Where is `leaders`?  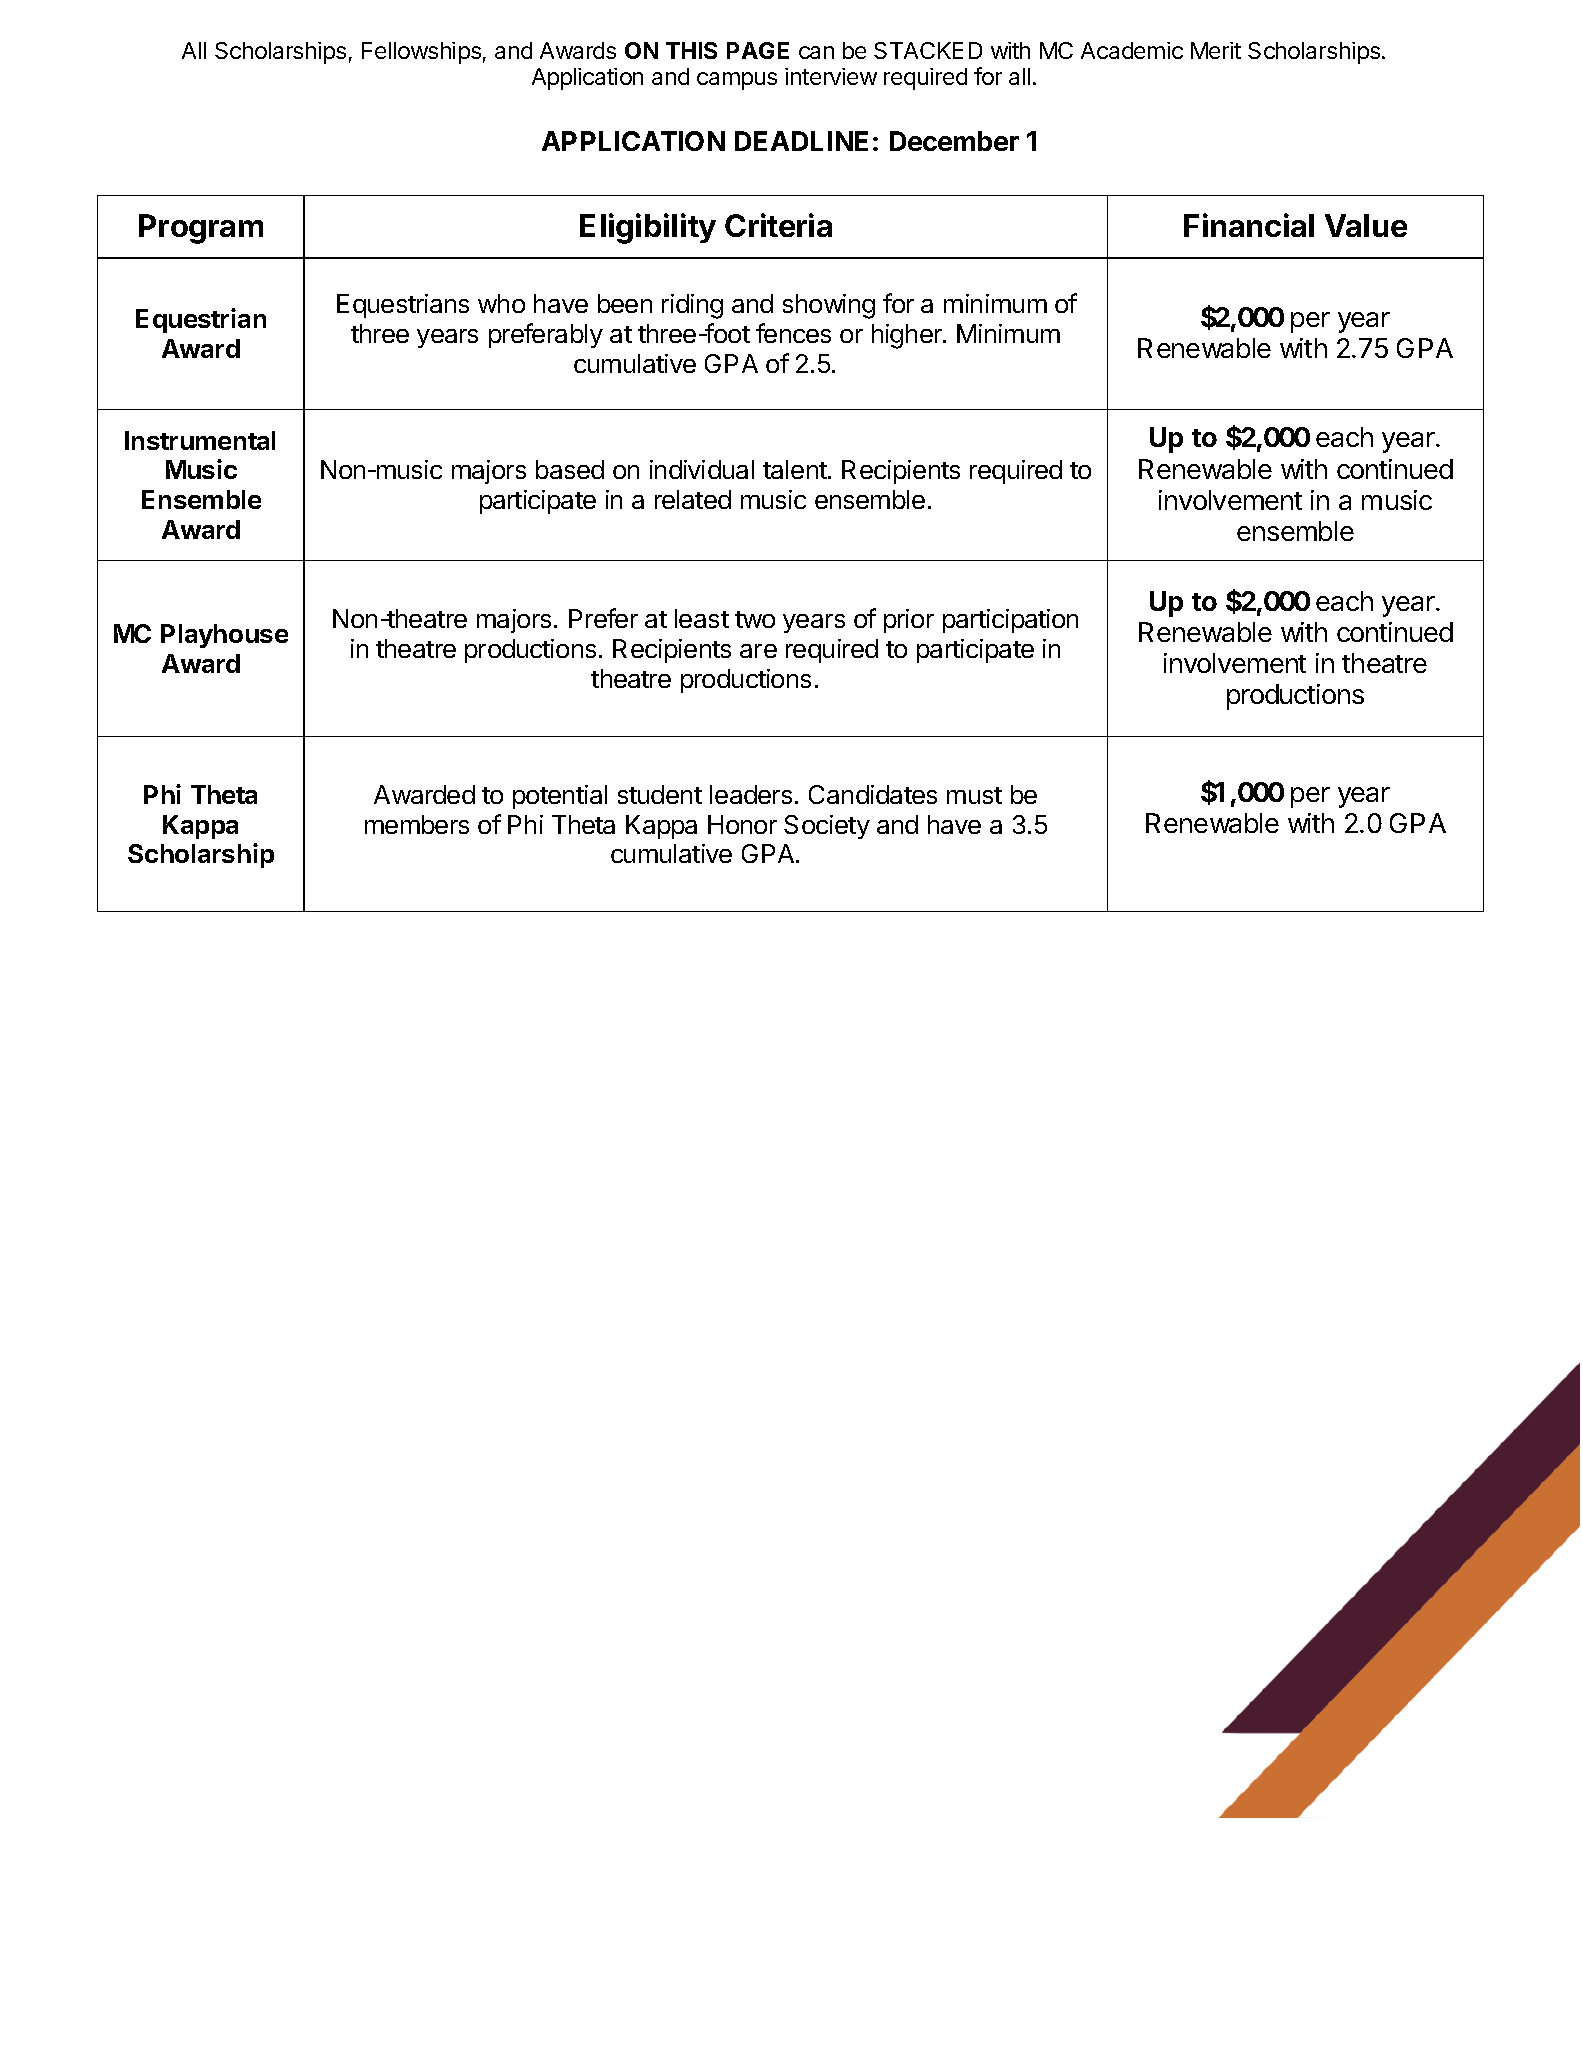
leaders is located at coordinates (751, 794).
